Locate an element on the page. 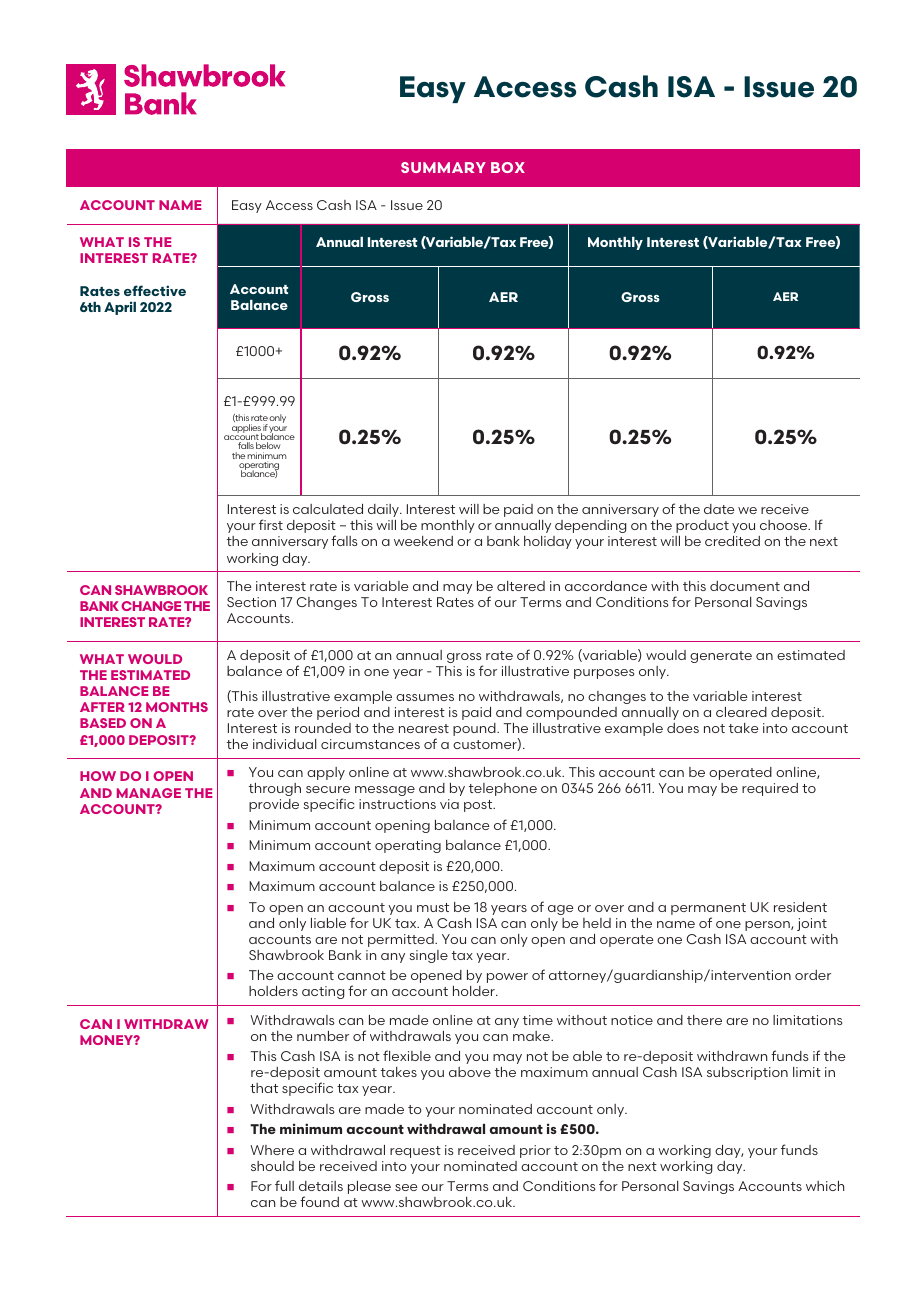 This image has height=1308, width=924. BOX is located at coordinates (508, 167).
